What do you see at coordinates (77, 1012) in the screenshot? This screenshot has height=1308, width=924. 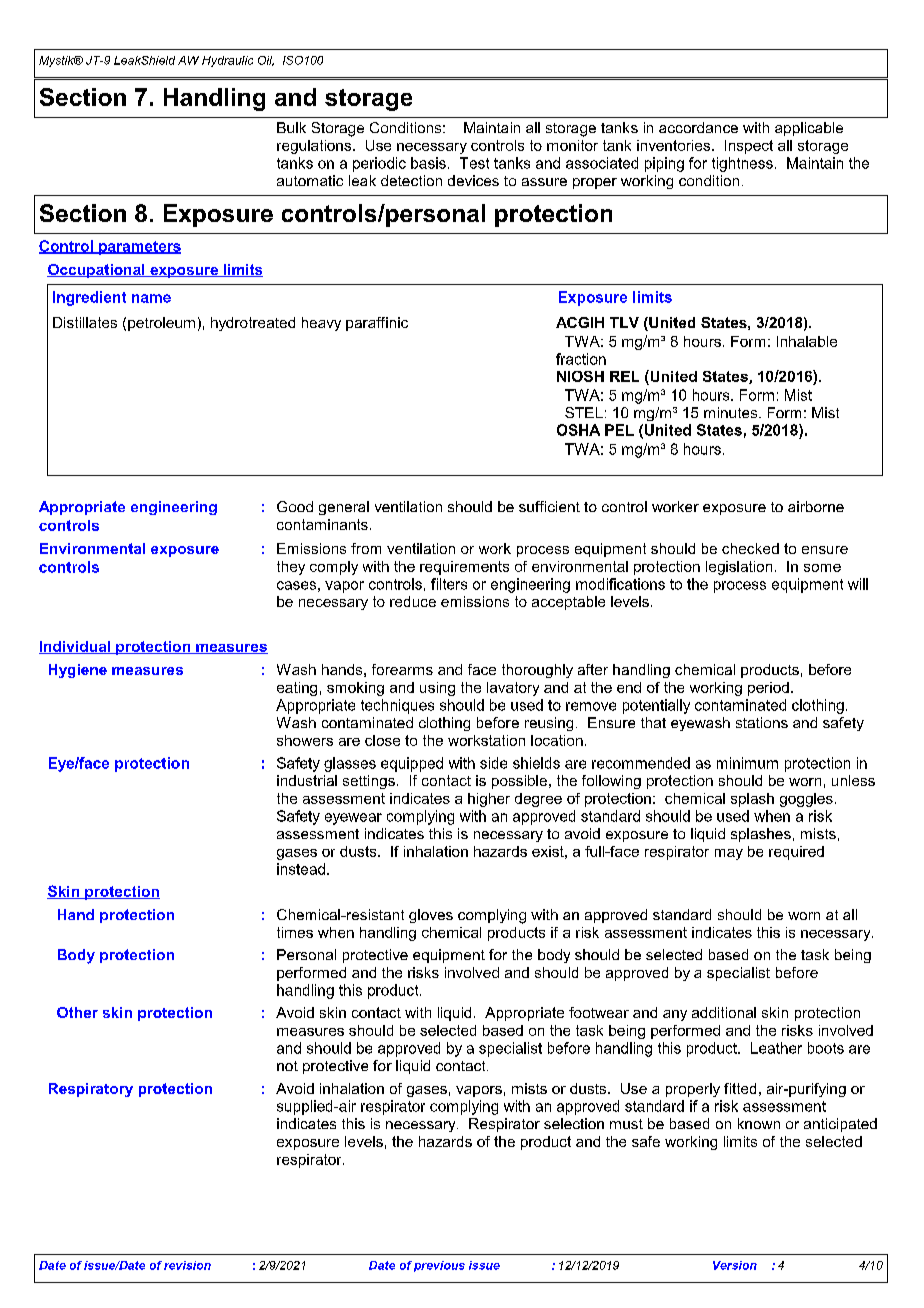 I see `Other` at bounding box center [77, 1012].
